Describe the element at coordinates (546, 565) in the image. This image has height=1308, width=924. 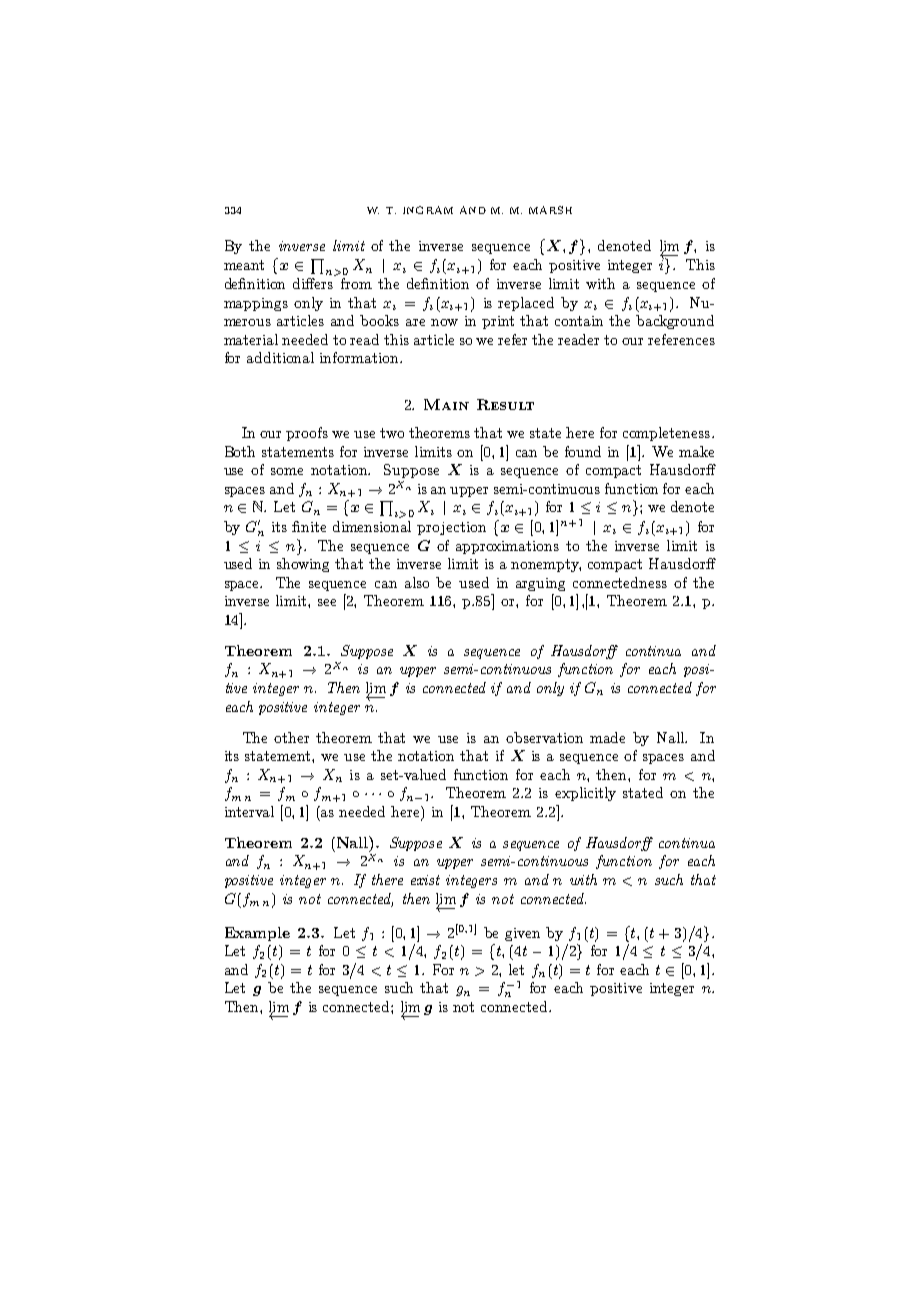
I see `nonempty` at that location.
